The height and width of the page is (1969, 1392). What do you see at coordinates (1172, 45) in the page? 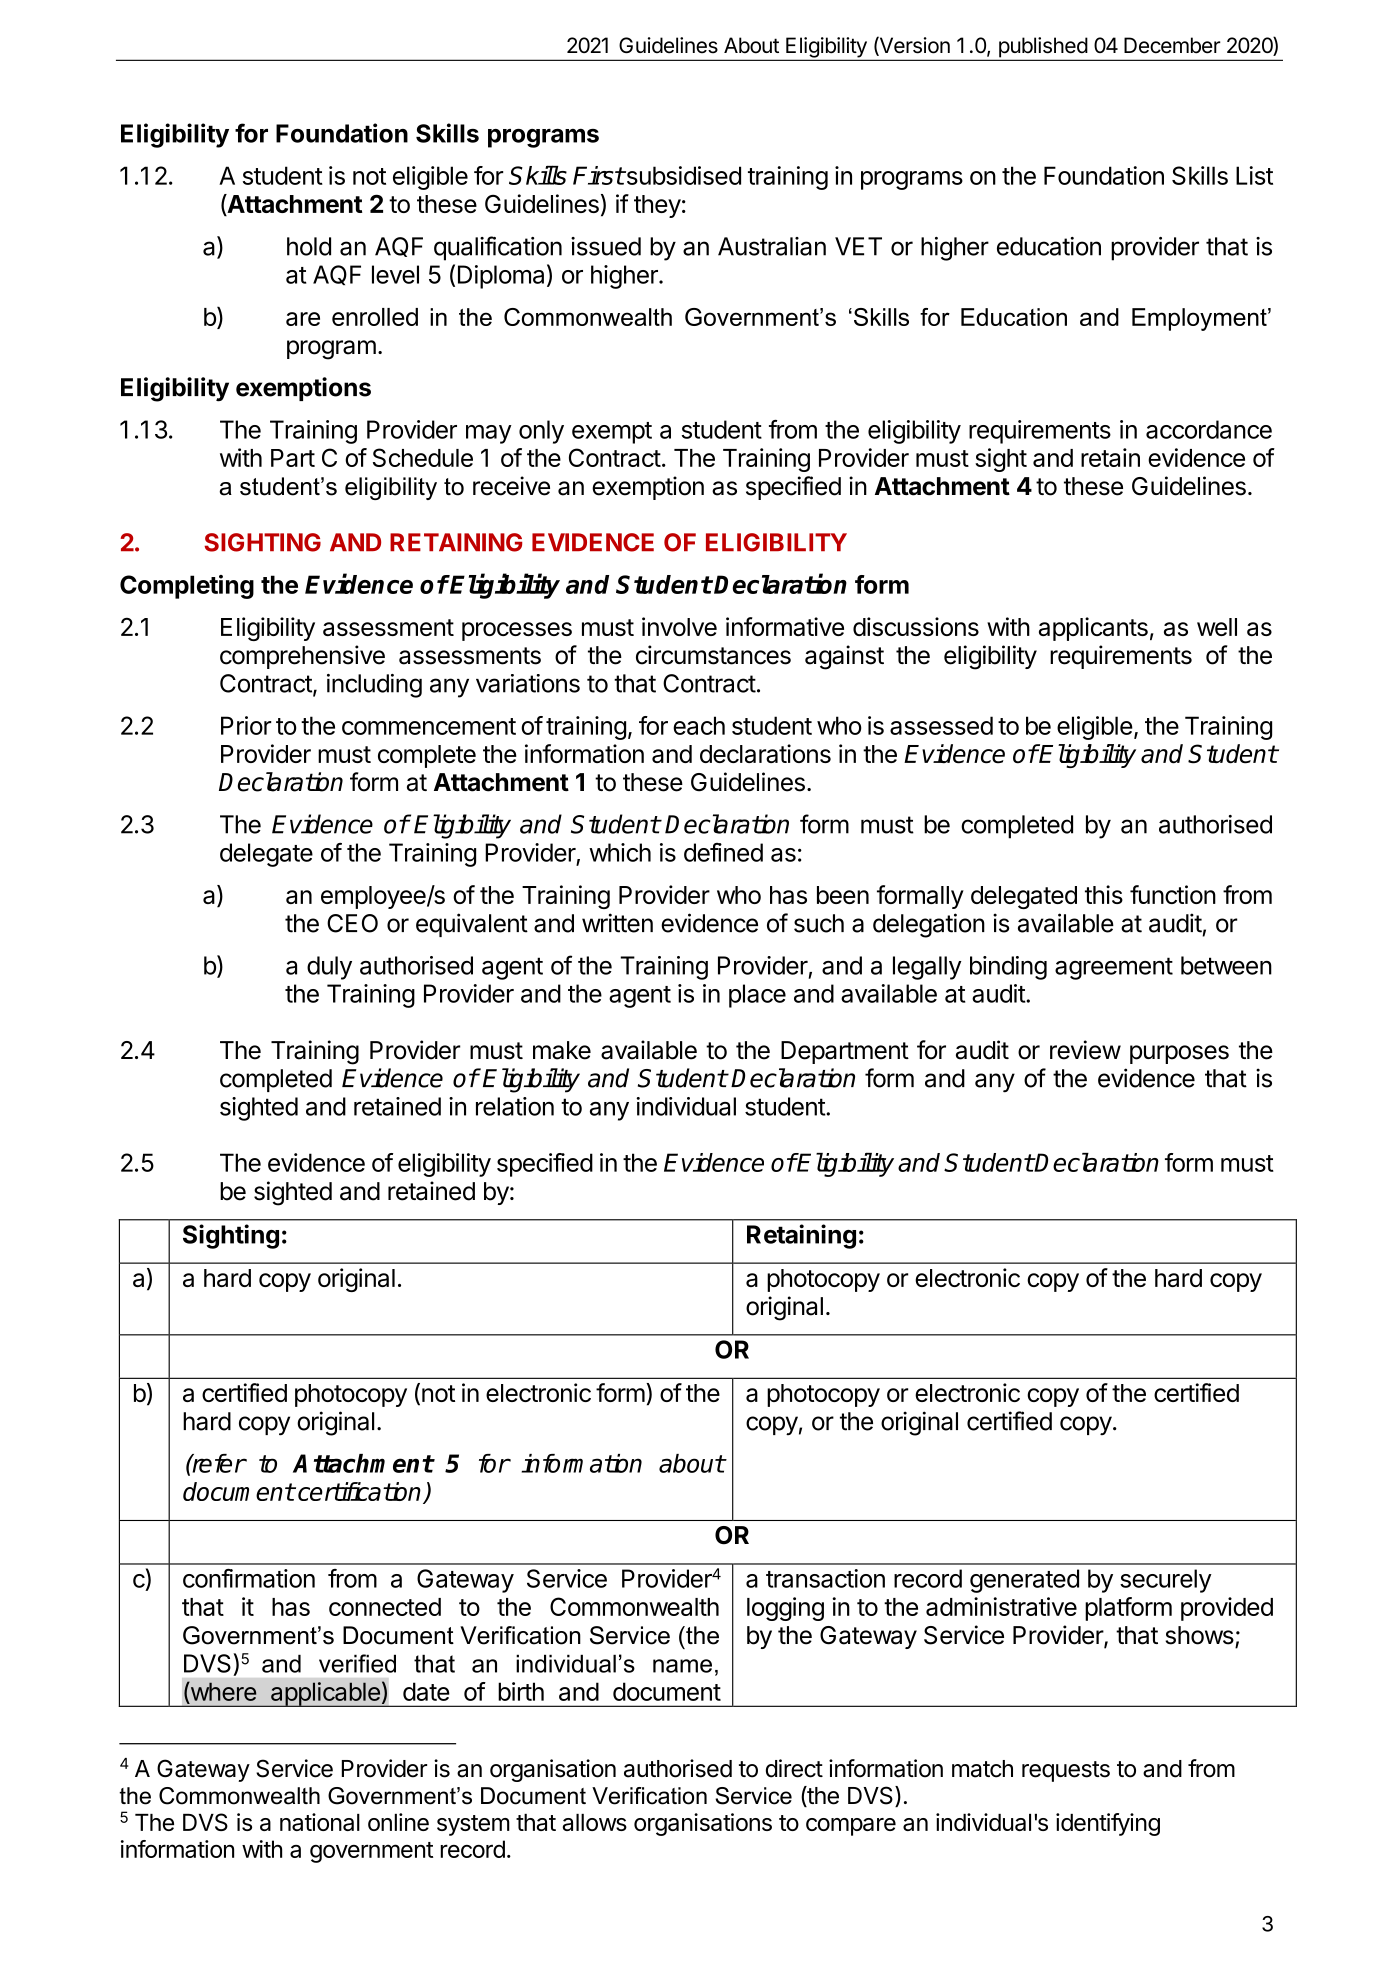
I see `December` at bounding box center [1172, 45].
